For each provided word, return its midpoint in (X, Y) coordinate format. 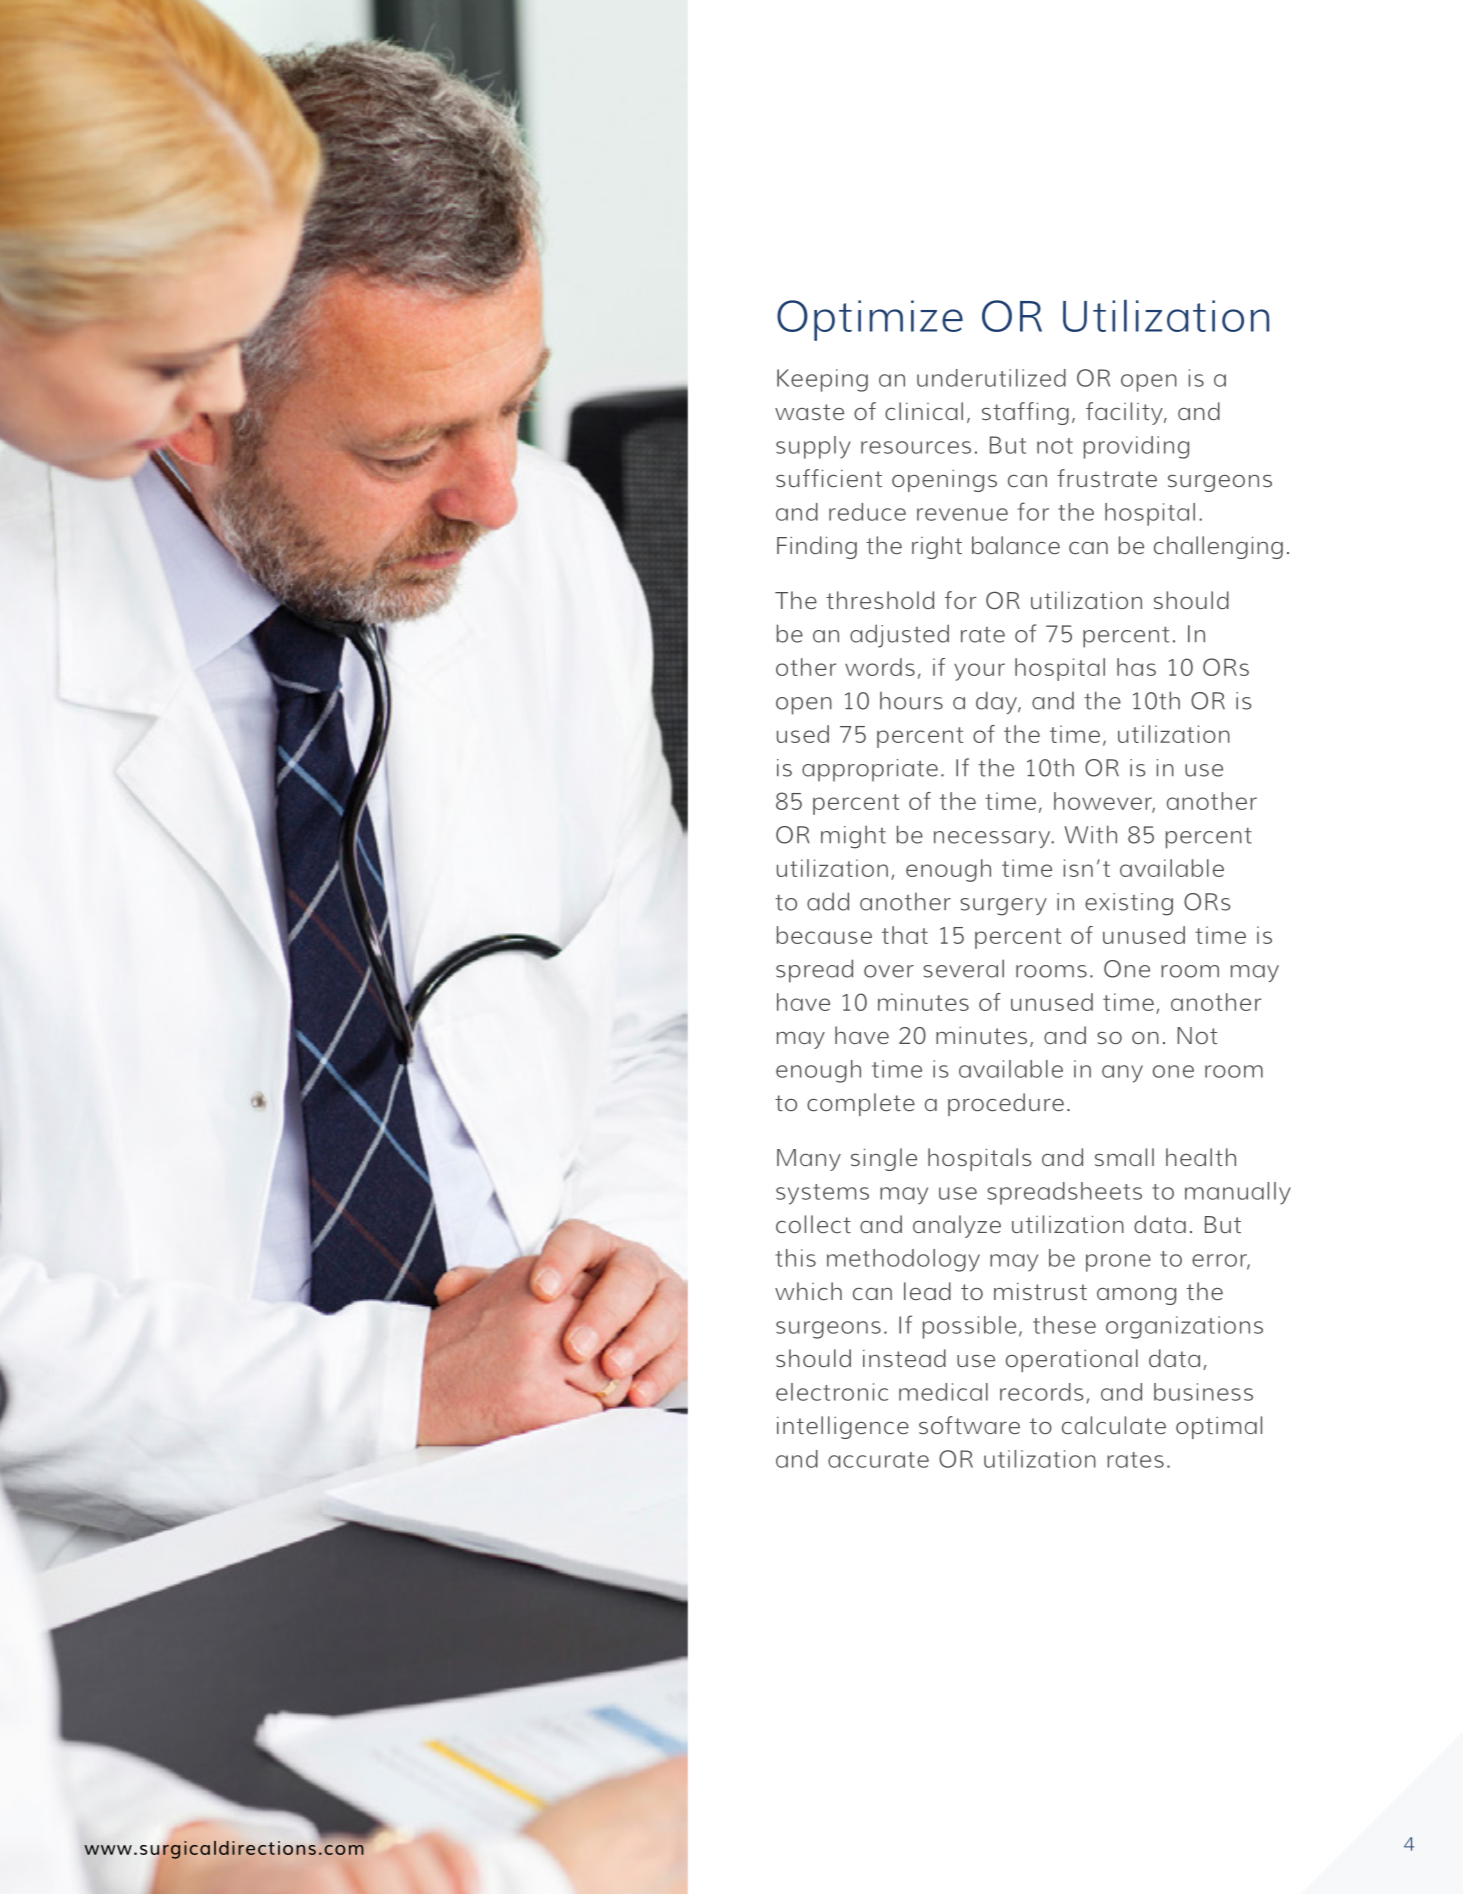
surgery (1003, 907)
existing (1129, 904)
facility (1125, 413)
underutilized (991, 378)
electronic (832, 1392)
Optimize (870, 320)
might (853, 837)
